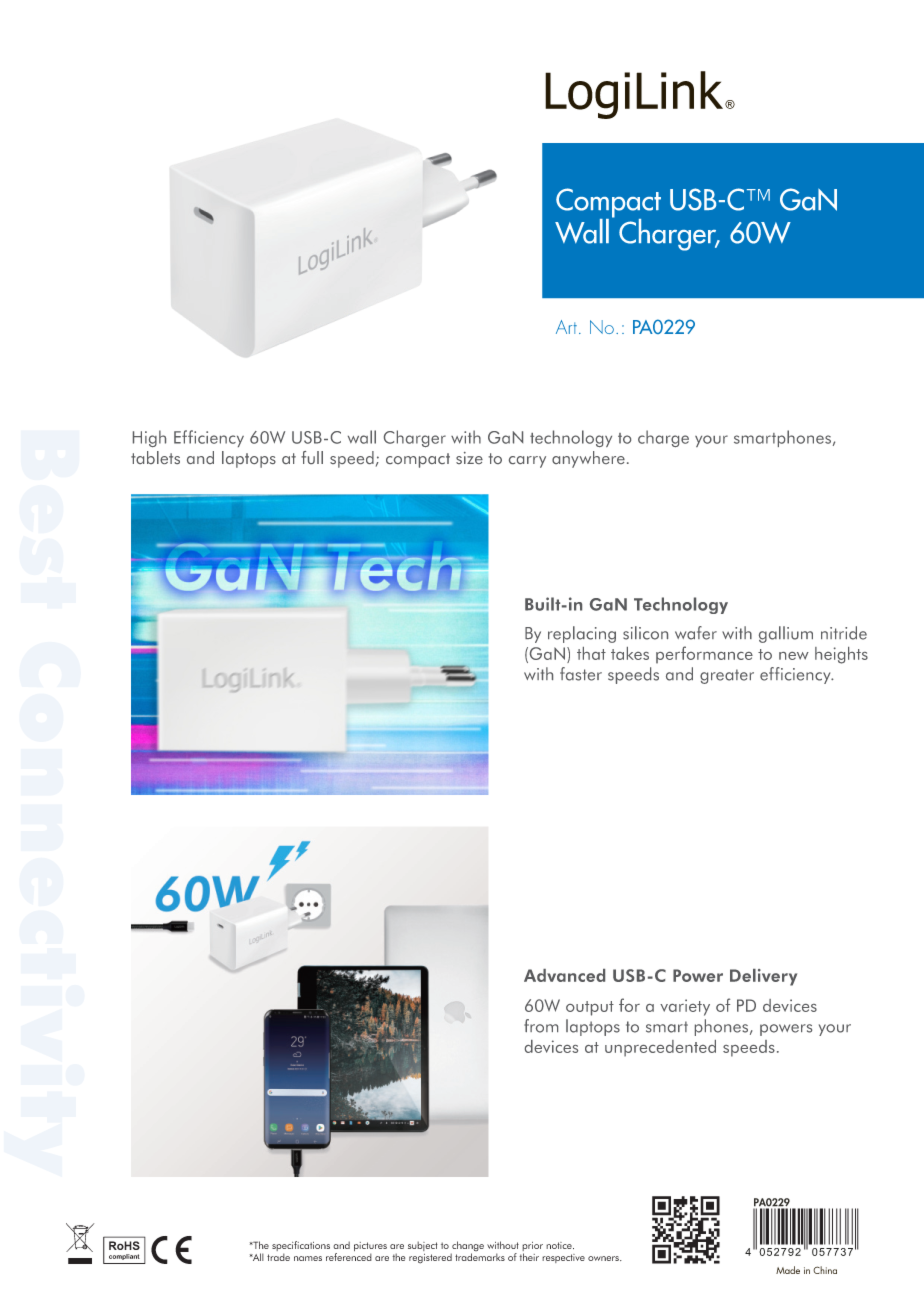  I want to click on greater, so click(727, 676).
